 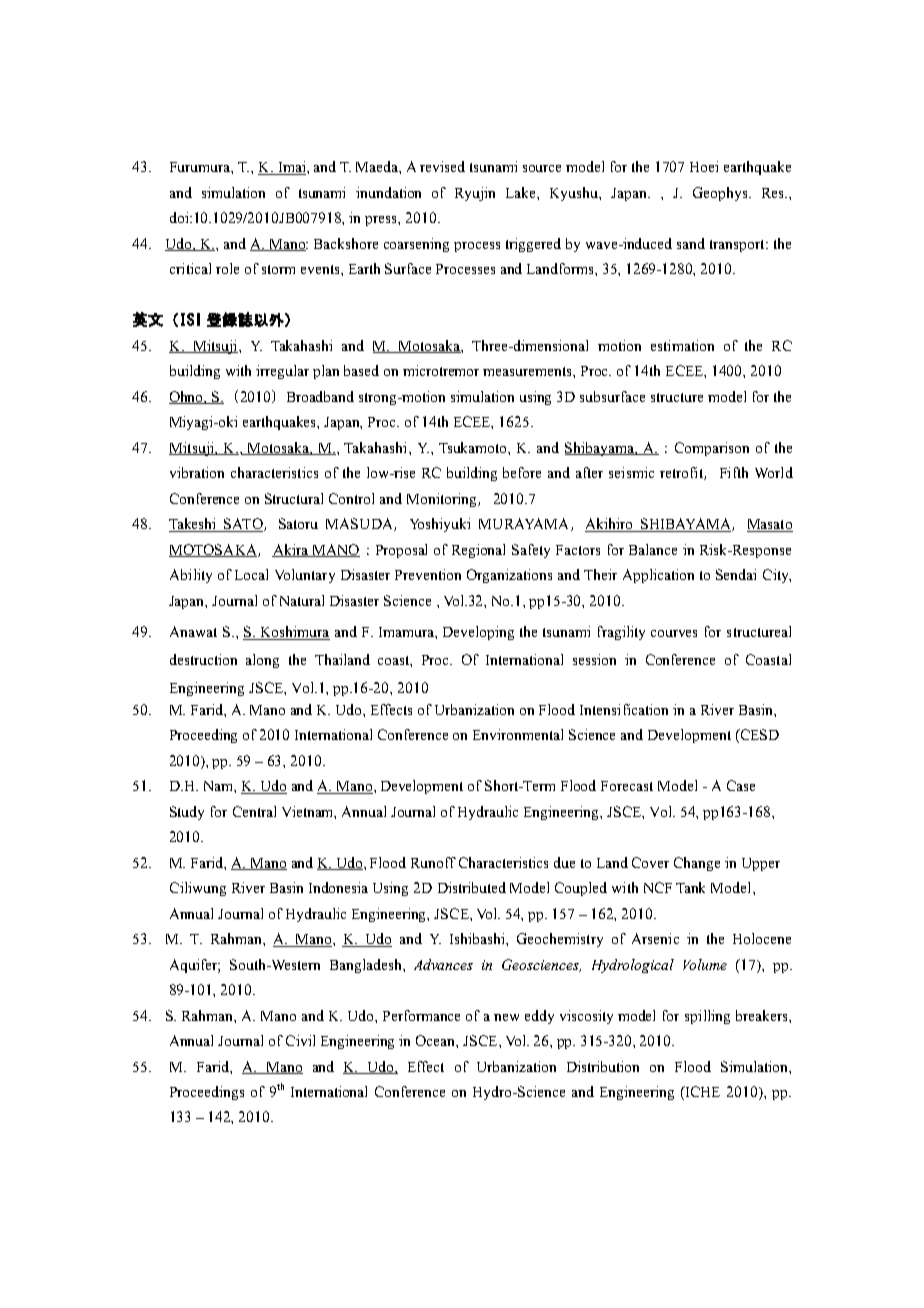 I want to click on Structural, so click(x=294, y=498).
